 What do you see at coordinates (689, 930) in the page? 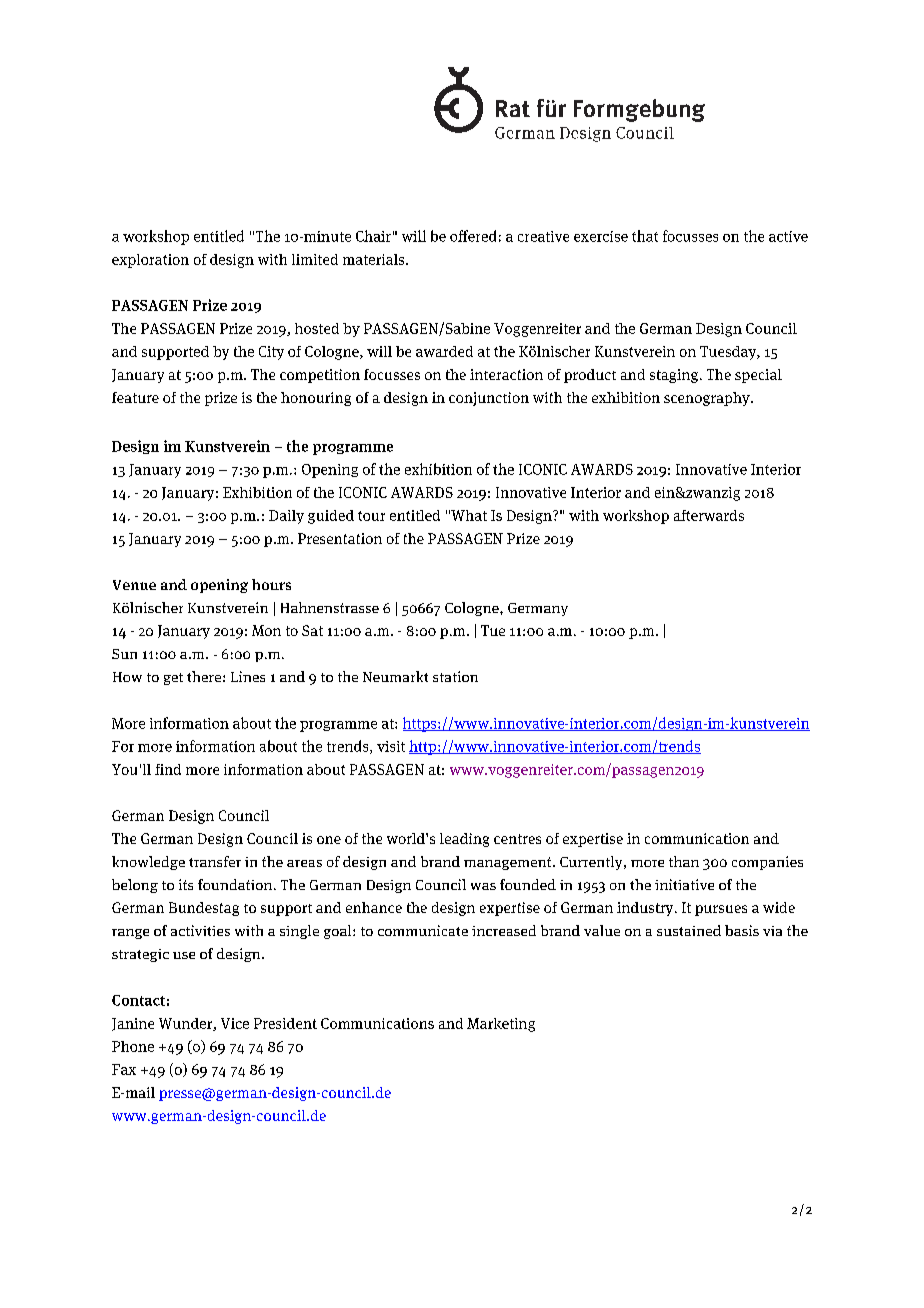
I see `sustained` at bounding box center [689, 930].
